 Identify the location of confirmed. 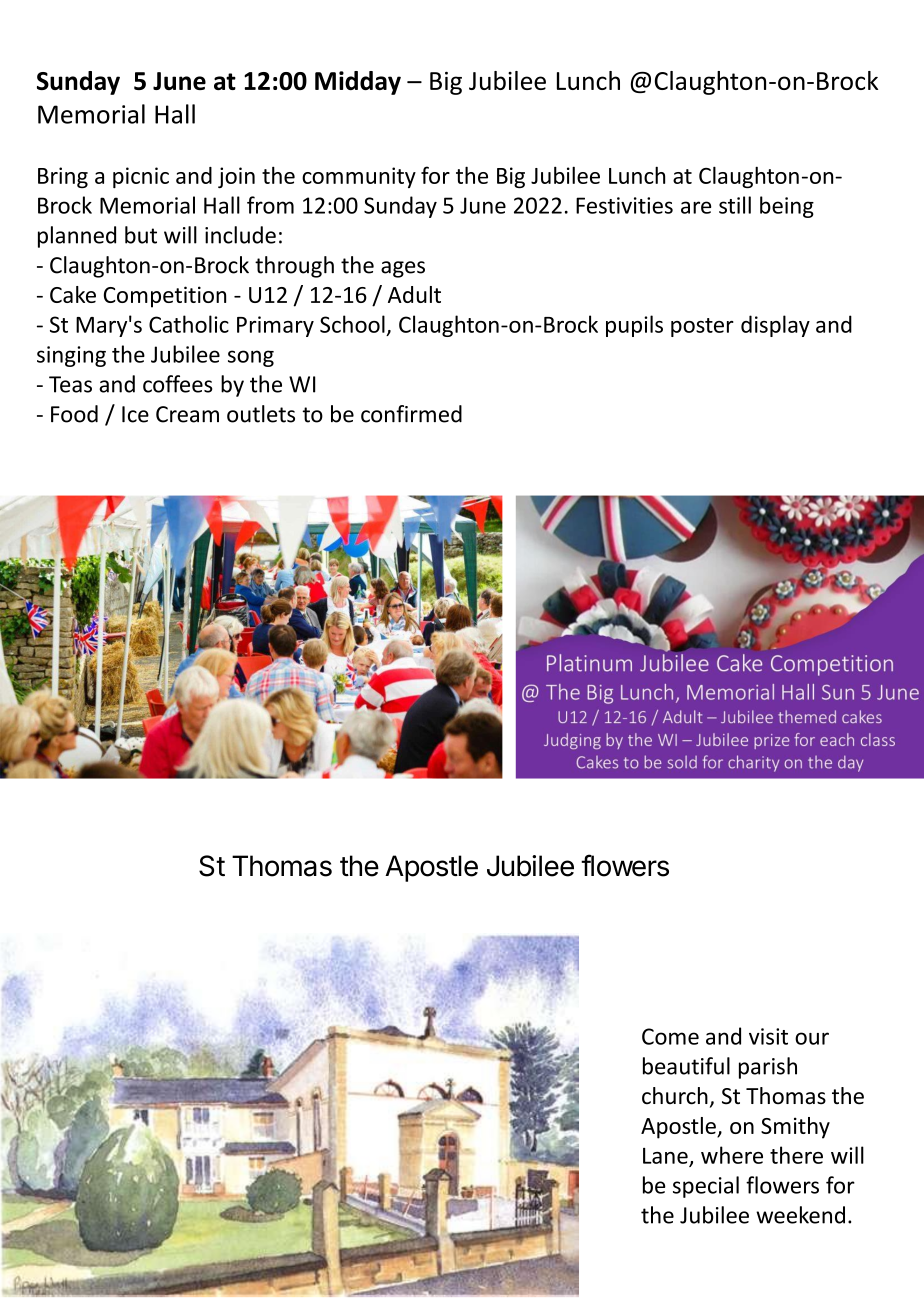
(411, 414).
